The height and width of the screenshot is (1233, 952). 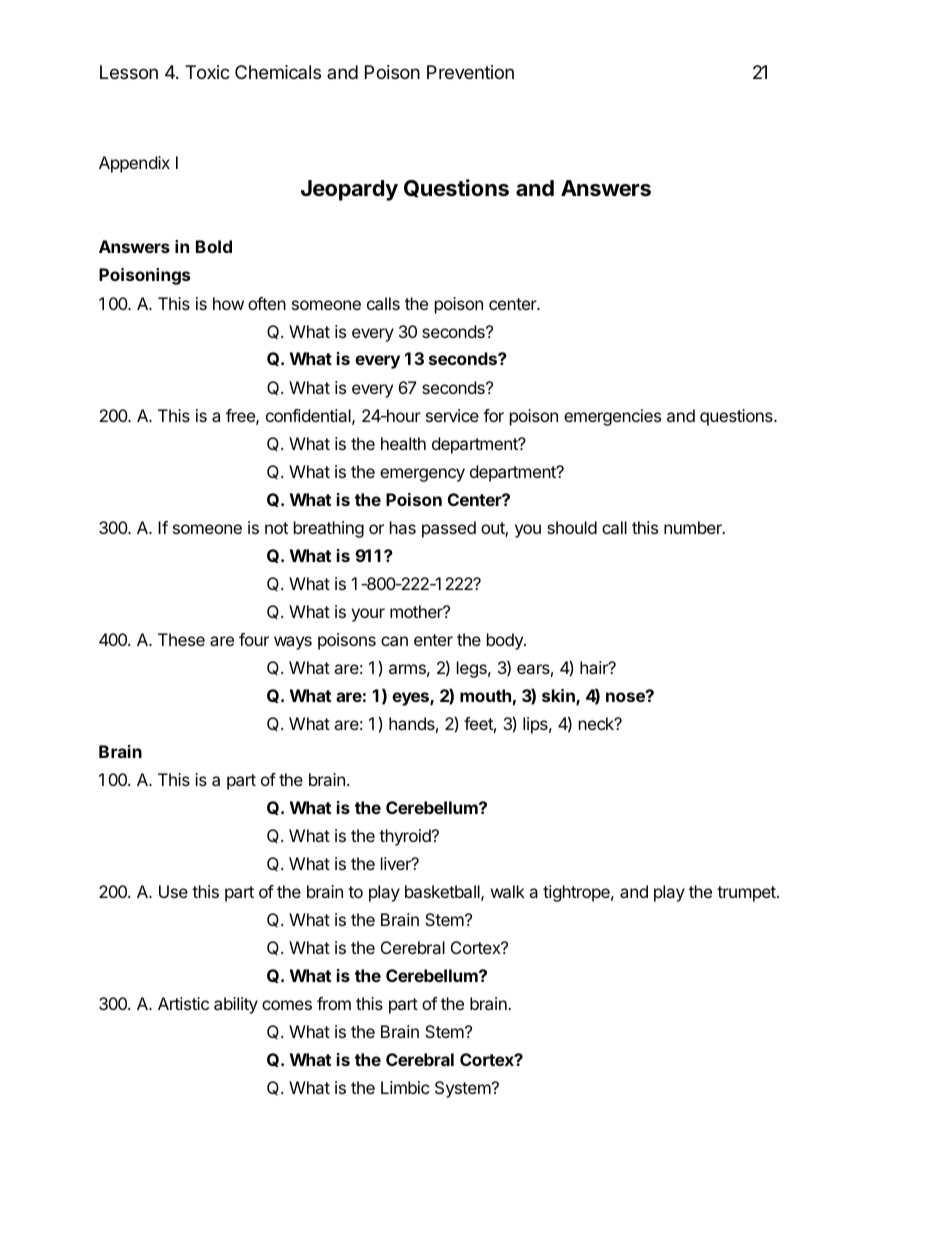 I want to click on skin, so click(x=559, y=697).
